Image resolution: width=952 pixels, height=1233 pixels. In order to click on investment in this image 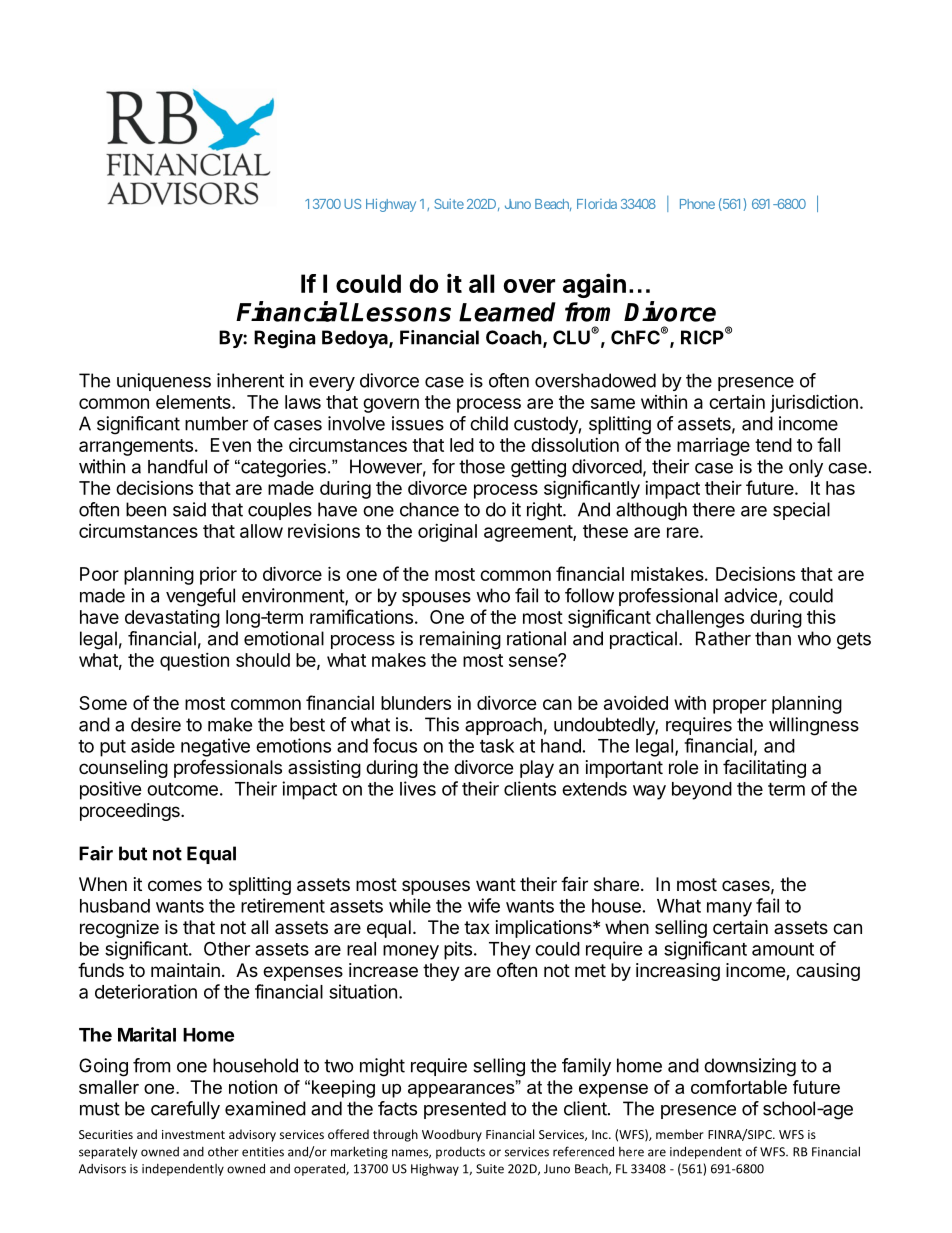, I will do `click(193, 1134)`.
